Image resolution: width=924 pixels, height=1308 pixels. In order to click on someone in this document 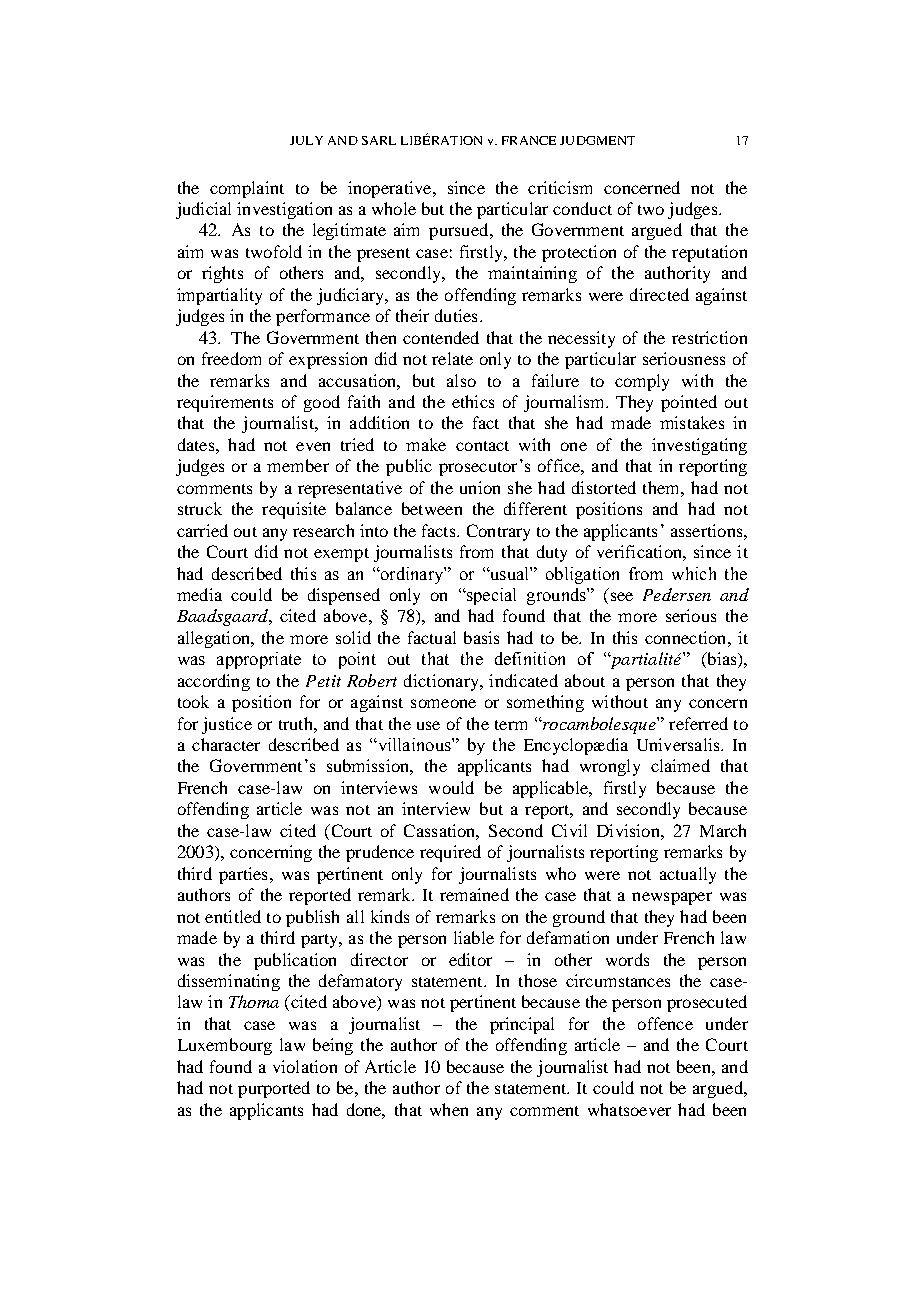, I will do `click(443, 703)`.
